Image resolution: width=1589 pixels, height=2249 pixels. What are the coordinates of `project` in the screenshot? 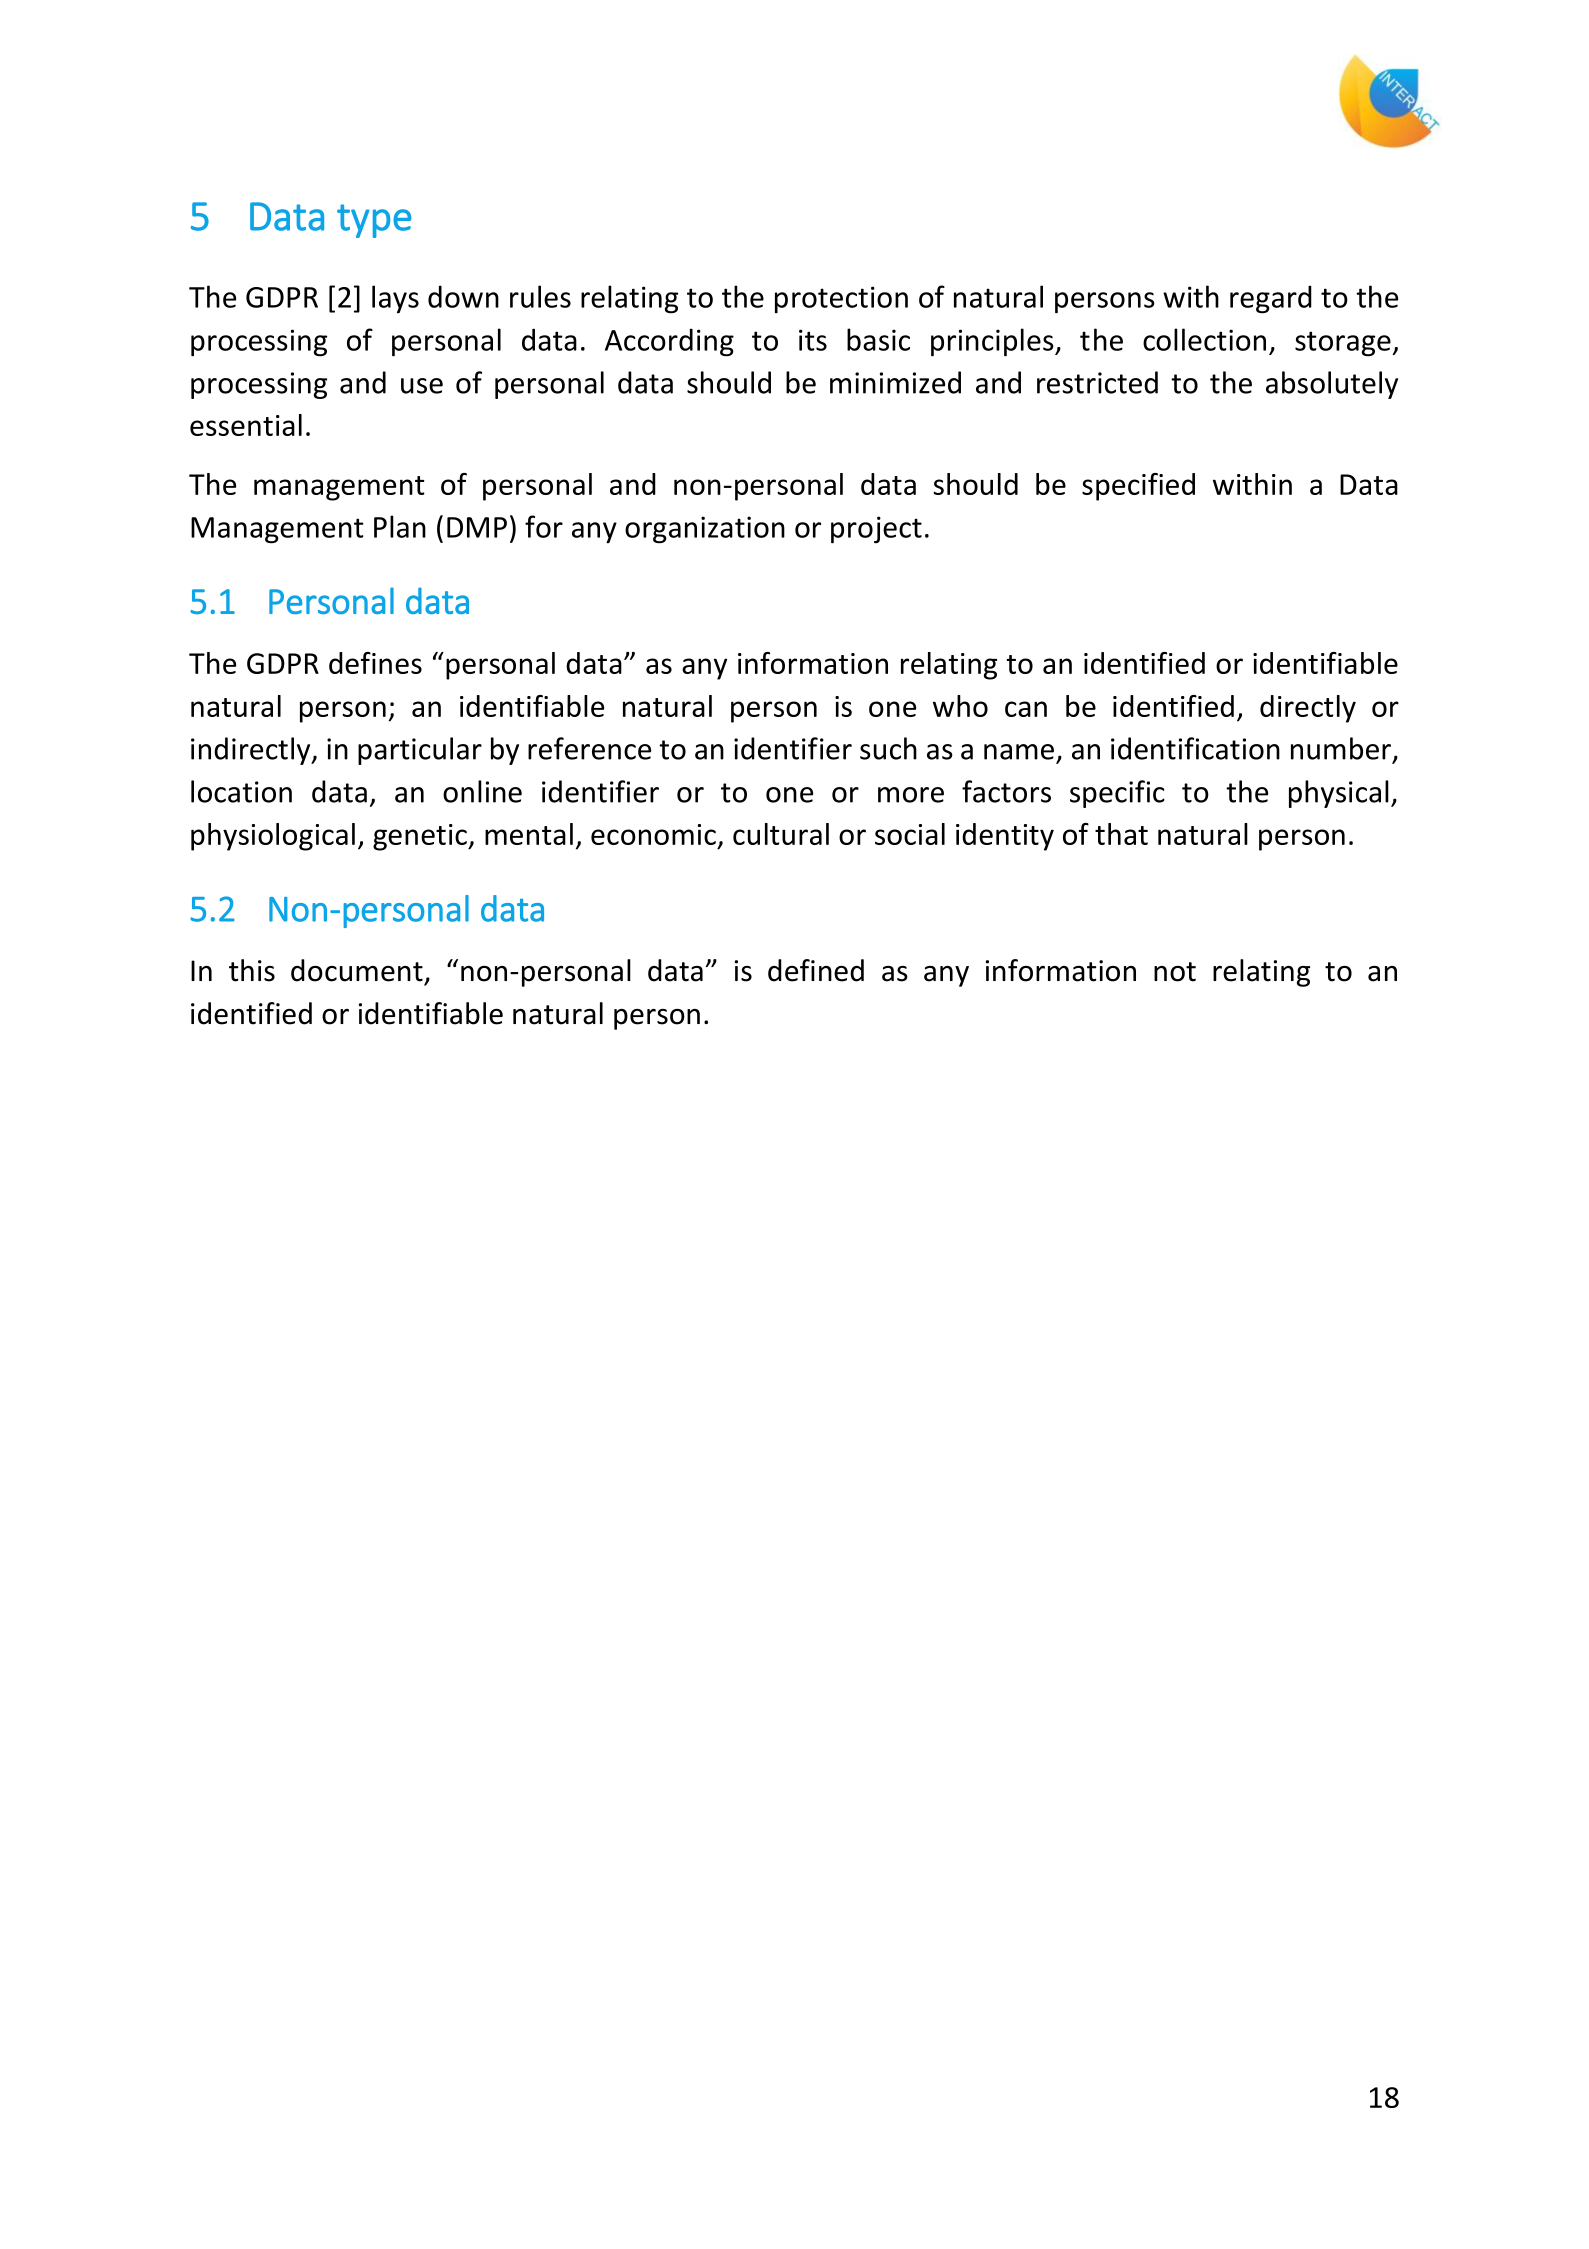 It's located at (876, 530).
